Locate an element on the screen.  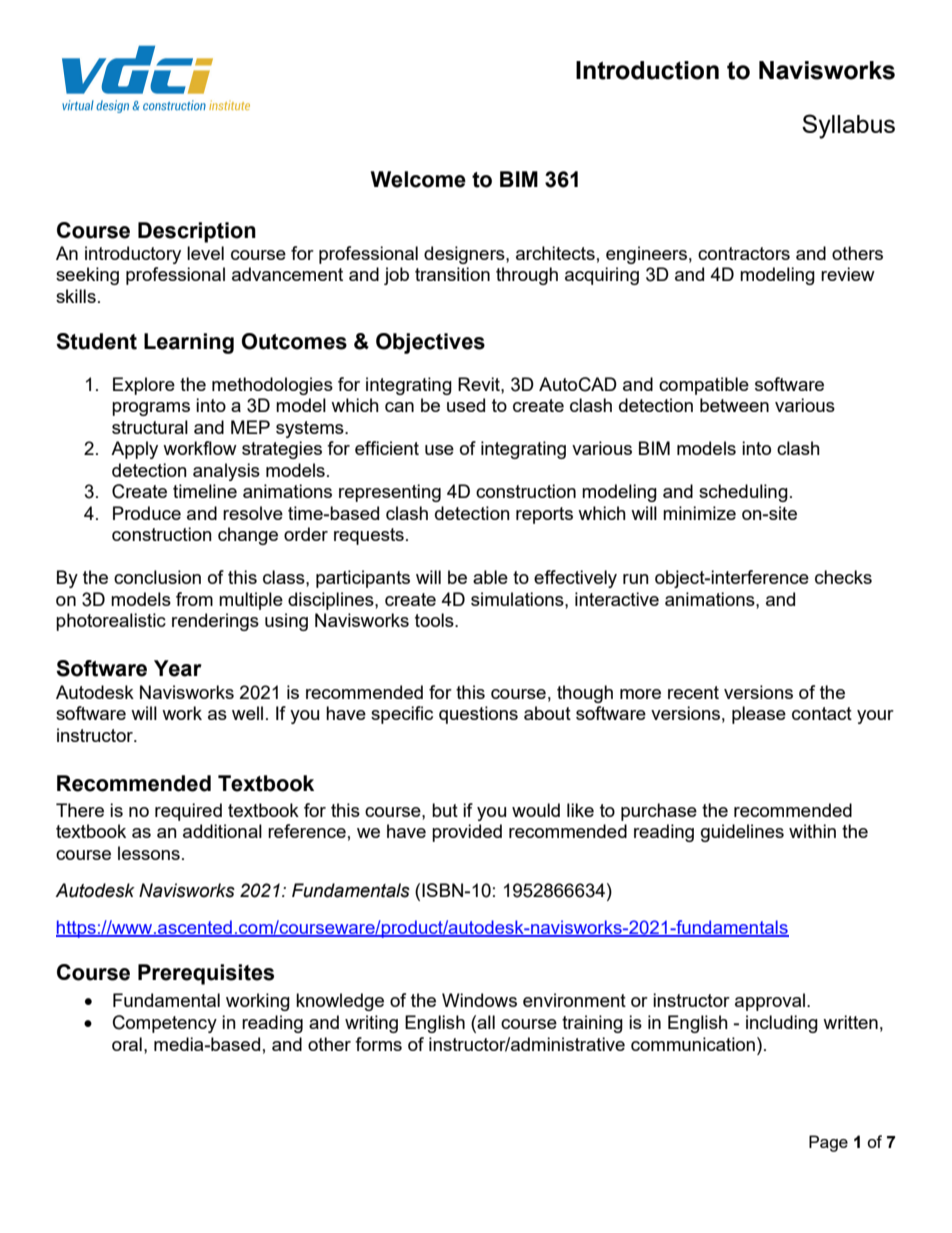
Syllabus is located at coordinates (848, 126).
